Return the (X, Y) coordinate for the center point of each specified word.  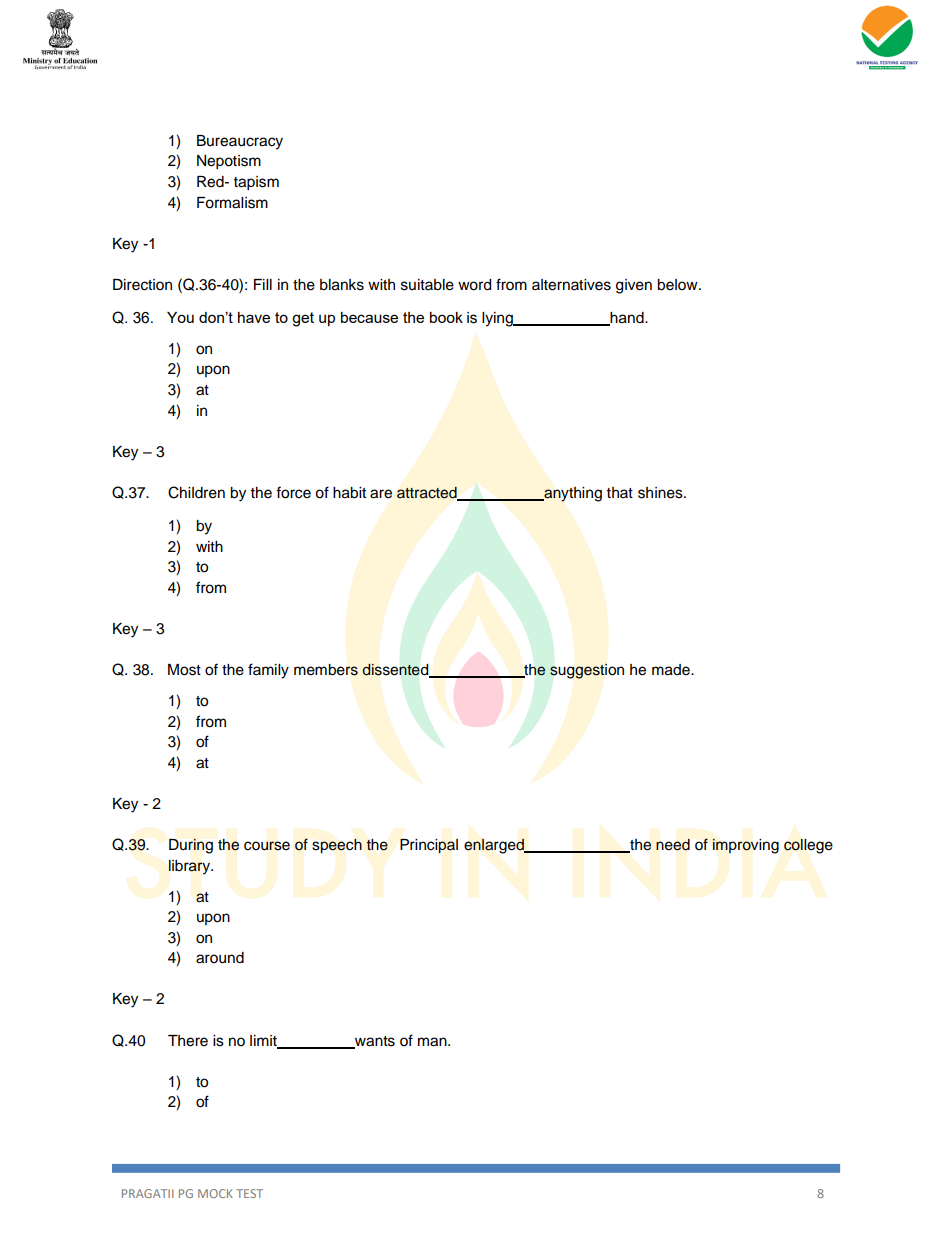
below (678, 285)
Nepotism (229, 162)
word (474, 285)
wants (374, 1042)
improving (746, 846)
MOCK (215, 1193)
